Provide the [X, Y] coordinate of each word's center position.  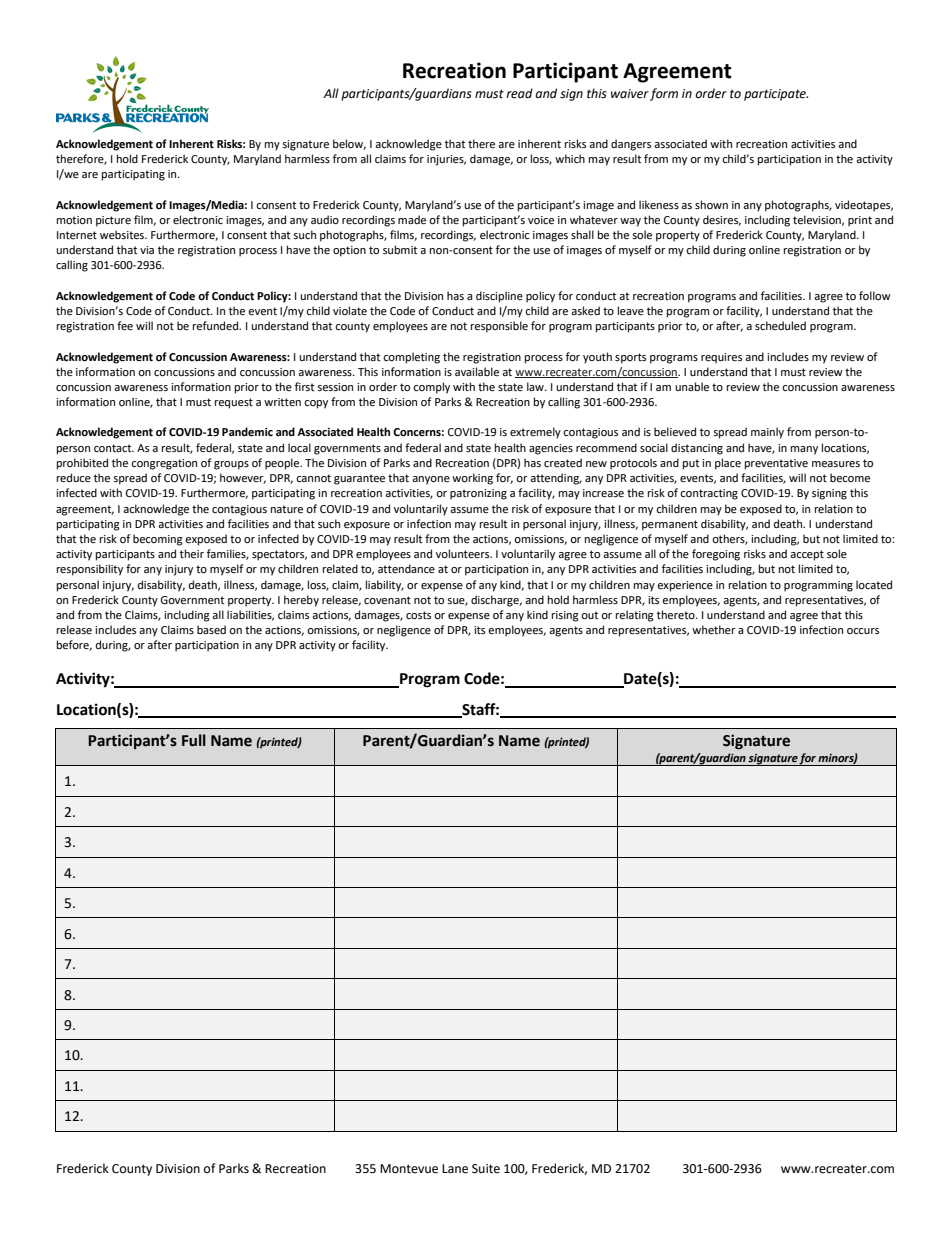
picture [113, 221]
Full [194, 740]
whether [714, 630]
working [472, 479]
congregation [164, 464]
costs [418, 615]
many [804, 450]
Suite [486, 1169]
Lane [455, 1169]
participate [776, 95]
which [570, 158]
